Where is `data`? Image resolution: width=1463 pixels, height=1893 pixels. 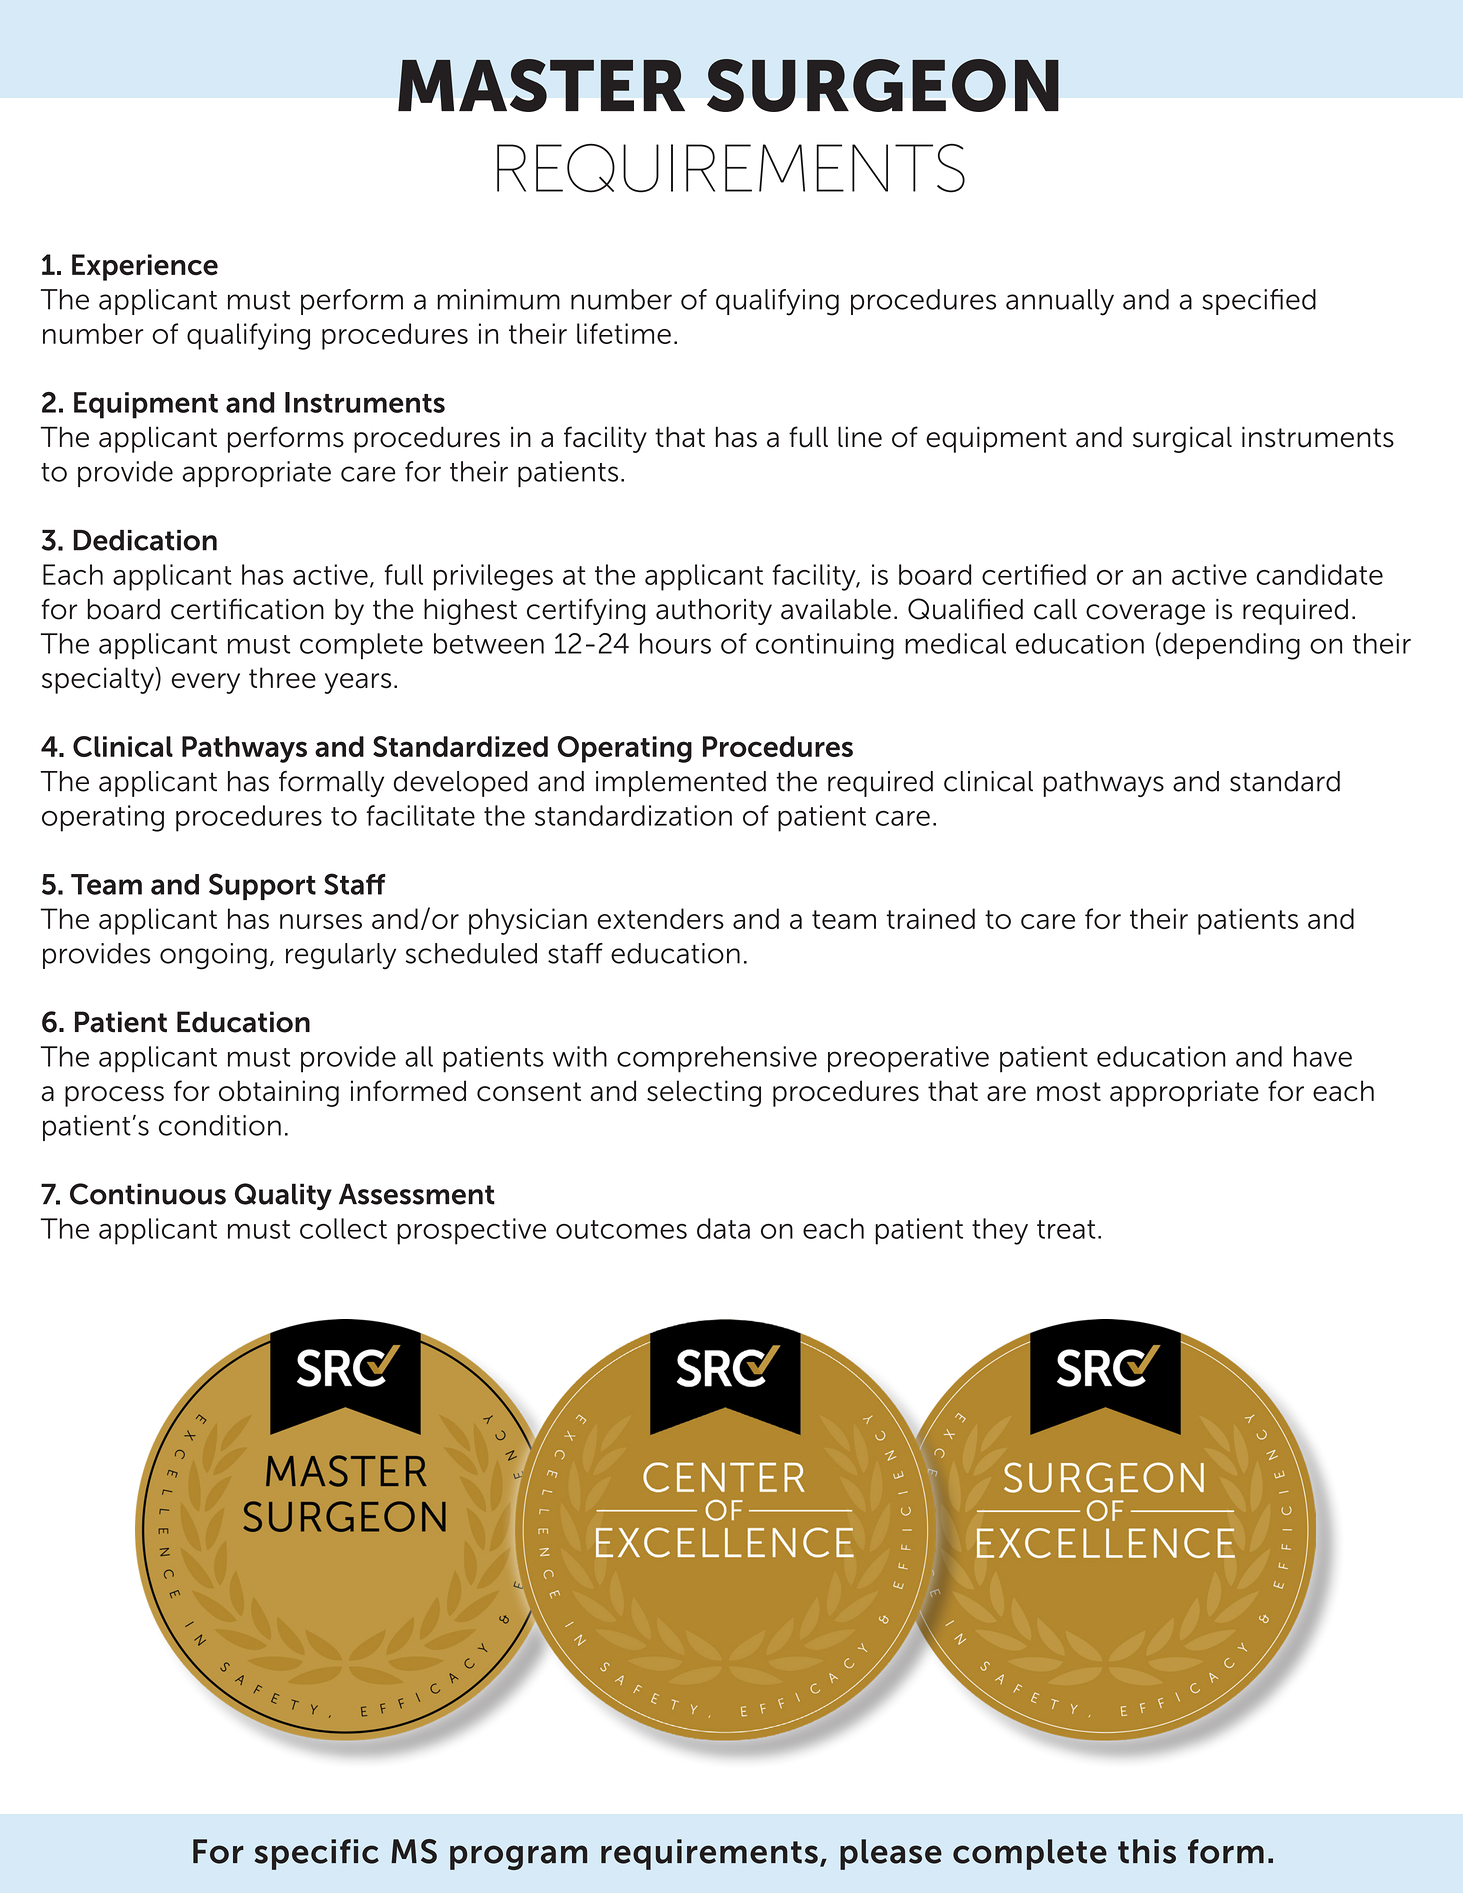 data is located at coordinates (723, 1228).
